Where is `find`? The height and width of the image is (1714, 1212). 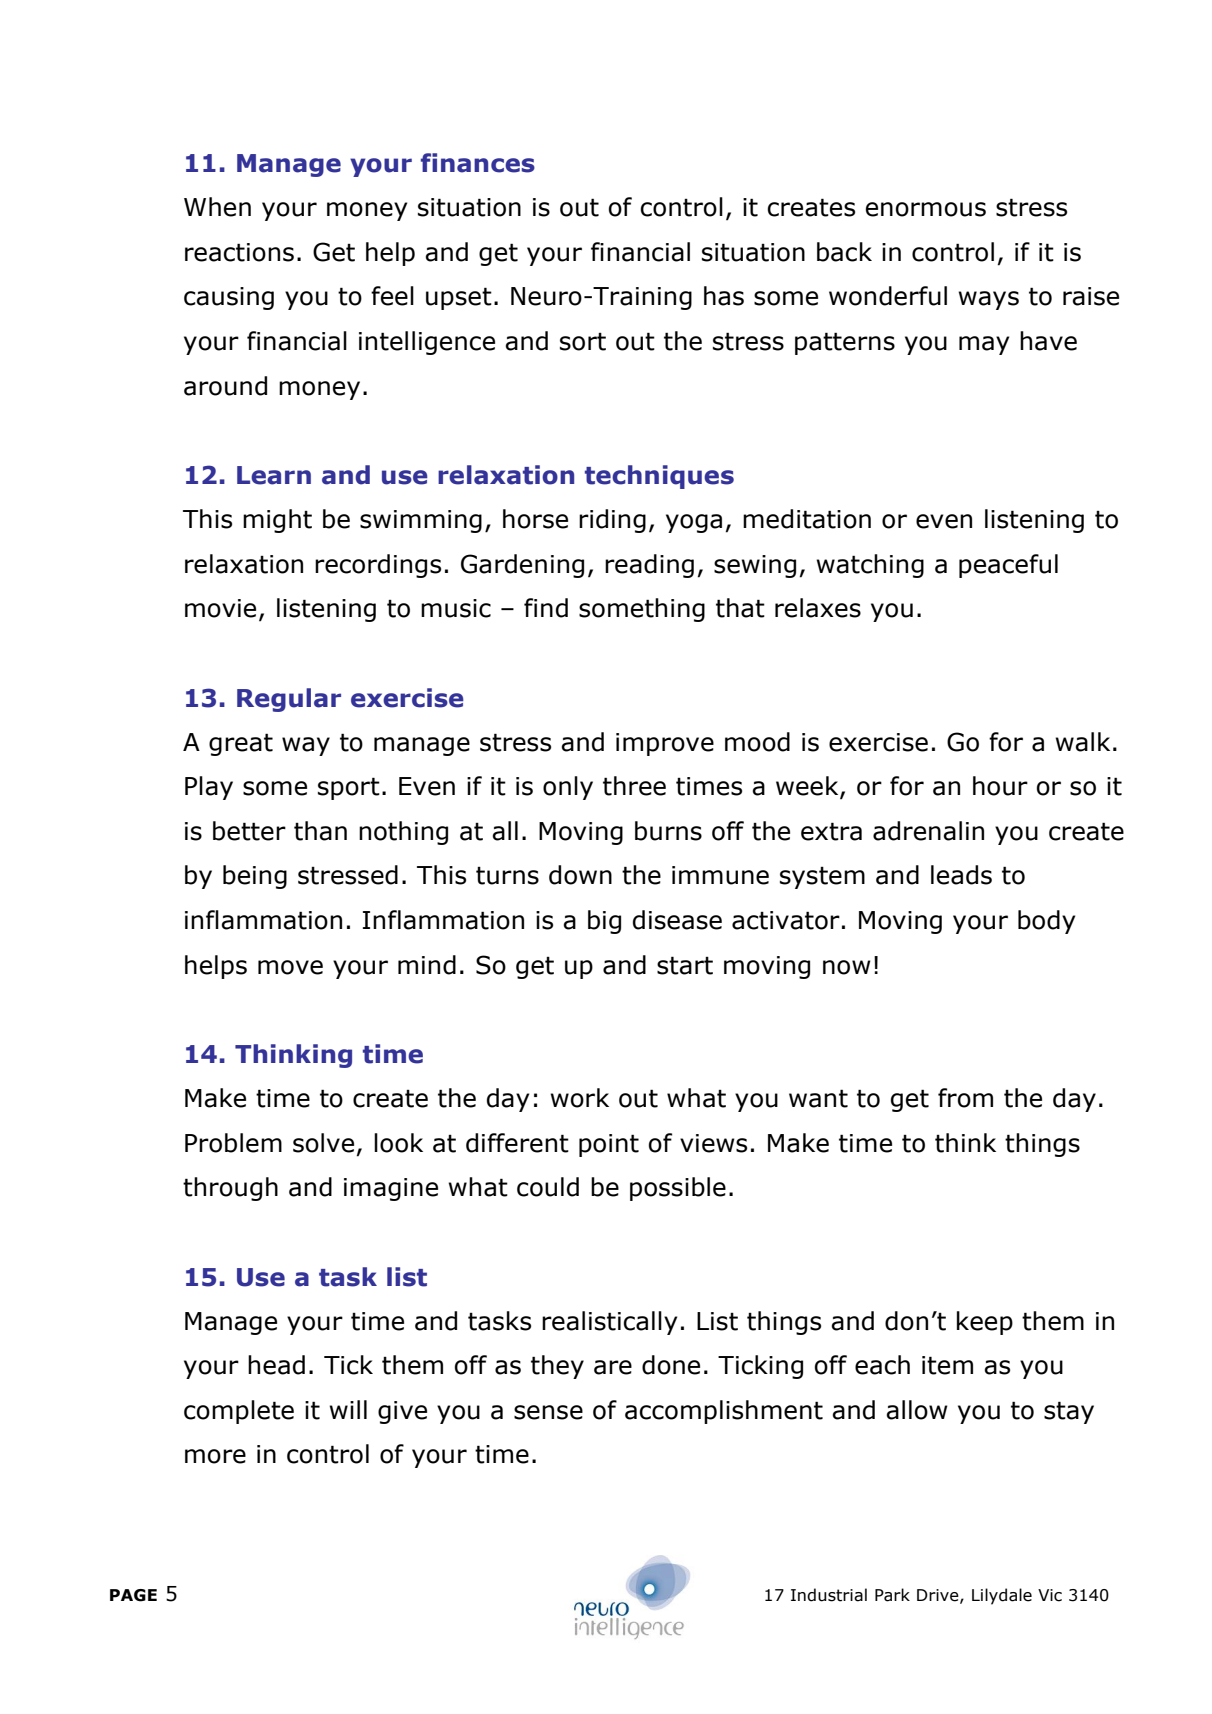 find is located at coordinates (546, 608).
